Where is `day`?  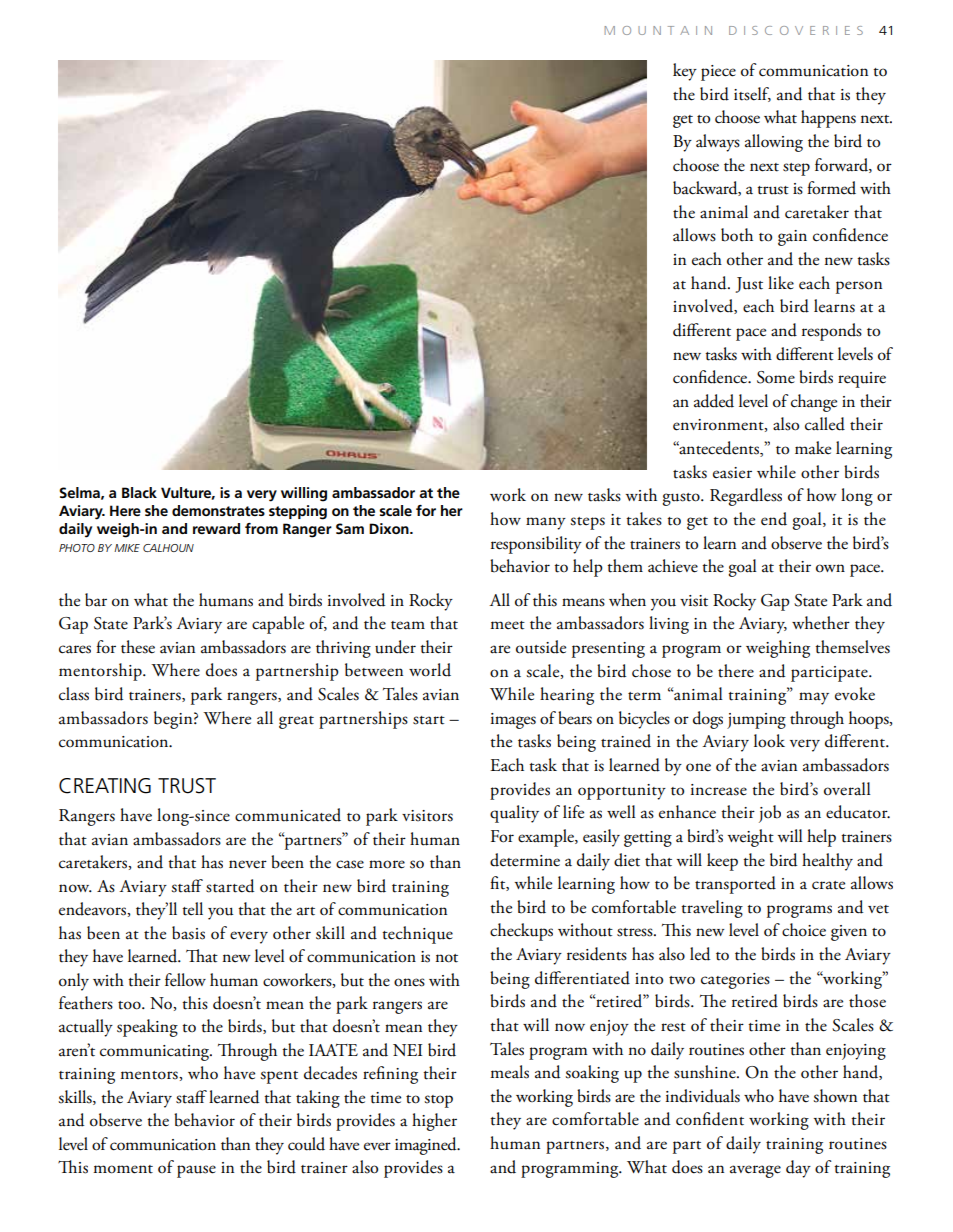 day is located at coordinates (798, 1169).
